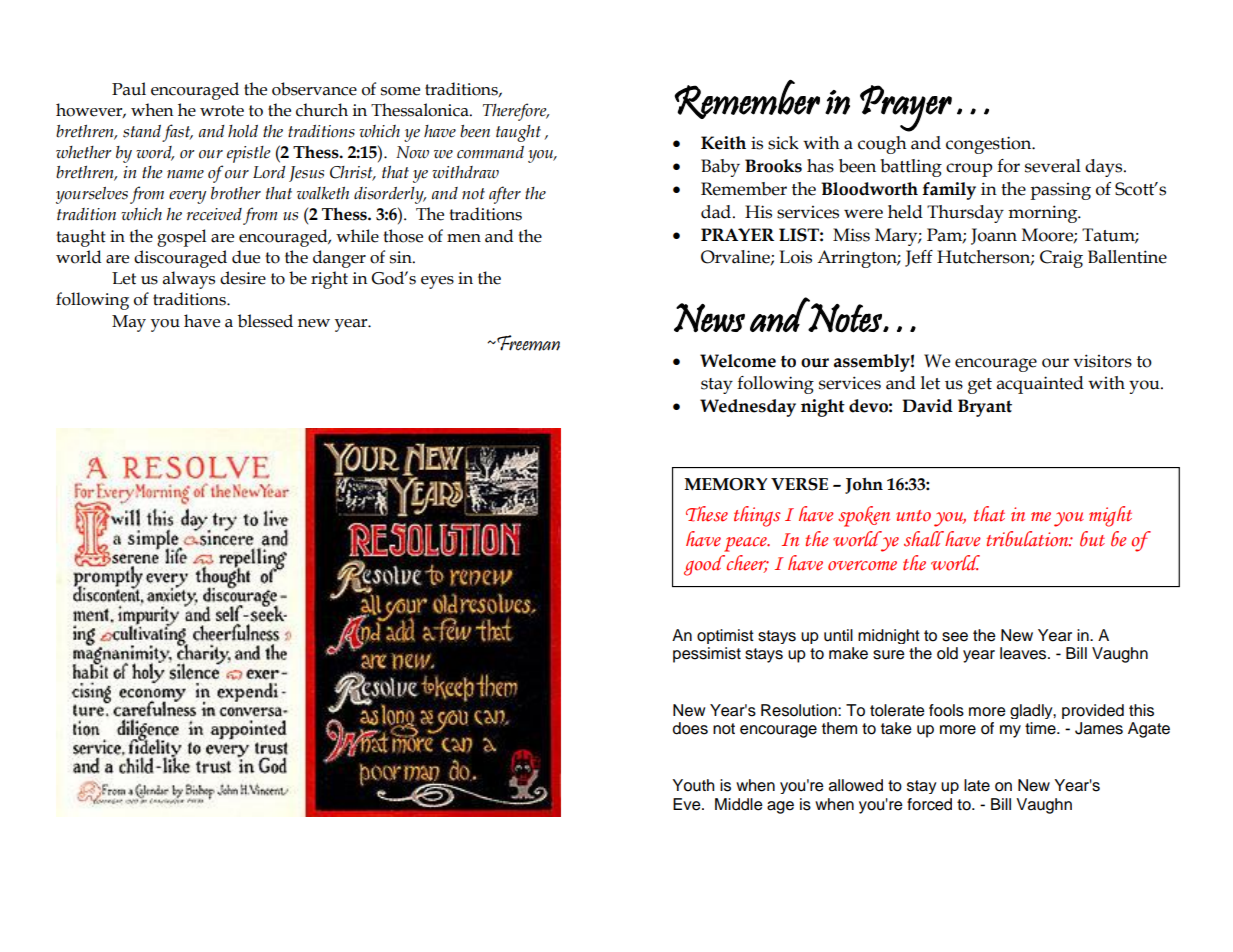  I want to click on May, so click(129, 323).
